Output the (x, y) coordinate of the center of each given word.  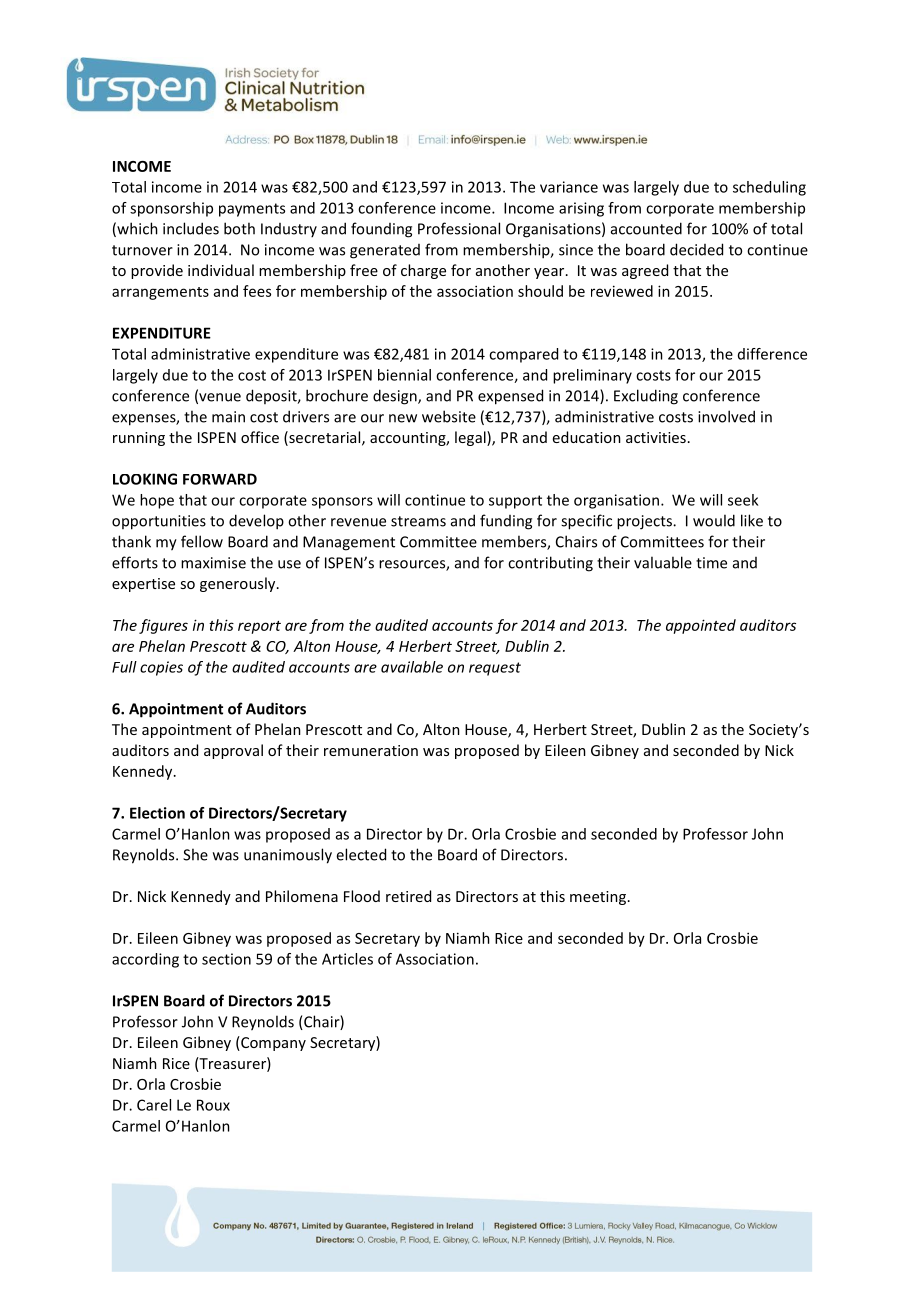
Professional (459, 228)
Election (157, 813)
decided (696, 249)
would (714, 520)
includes (191, 228)
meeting (598, 898)
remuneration (371, 750)
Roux (213, 1105)
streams (418, 521)
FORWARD (220, 479)
